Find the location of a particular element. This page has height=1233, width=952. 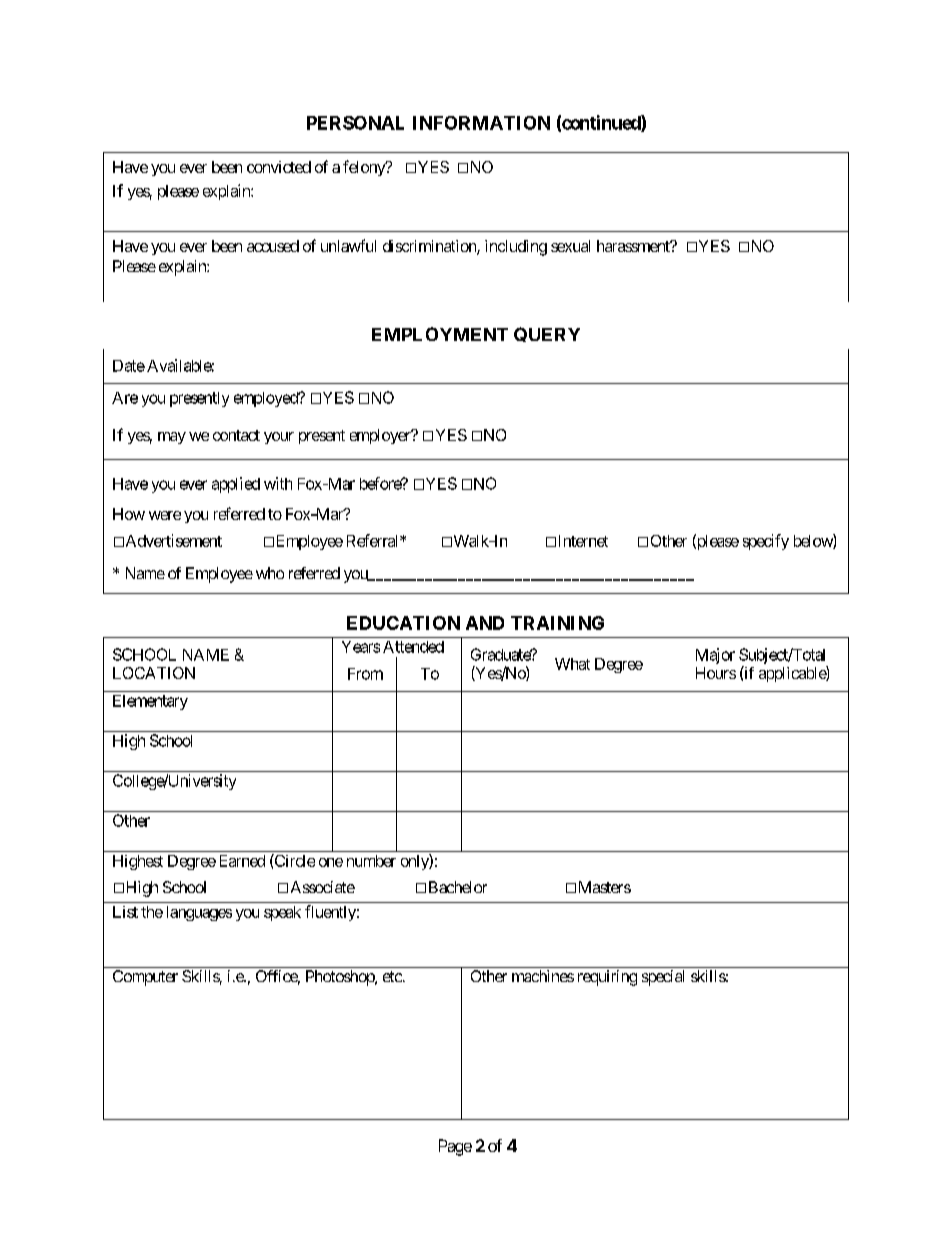

sexual is located at coordinates (570, 246).
